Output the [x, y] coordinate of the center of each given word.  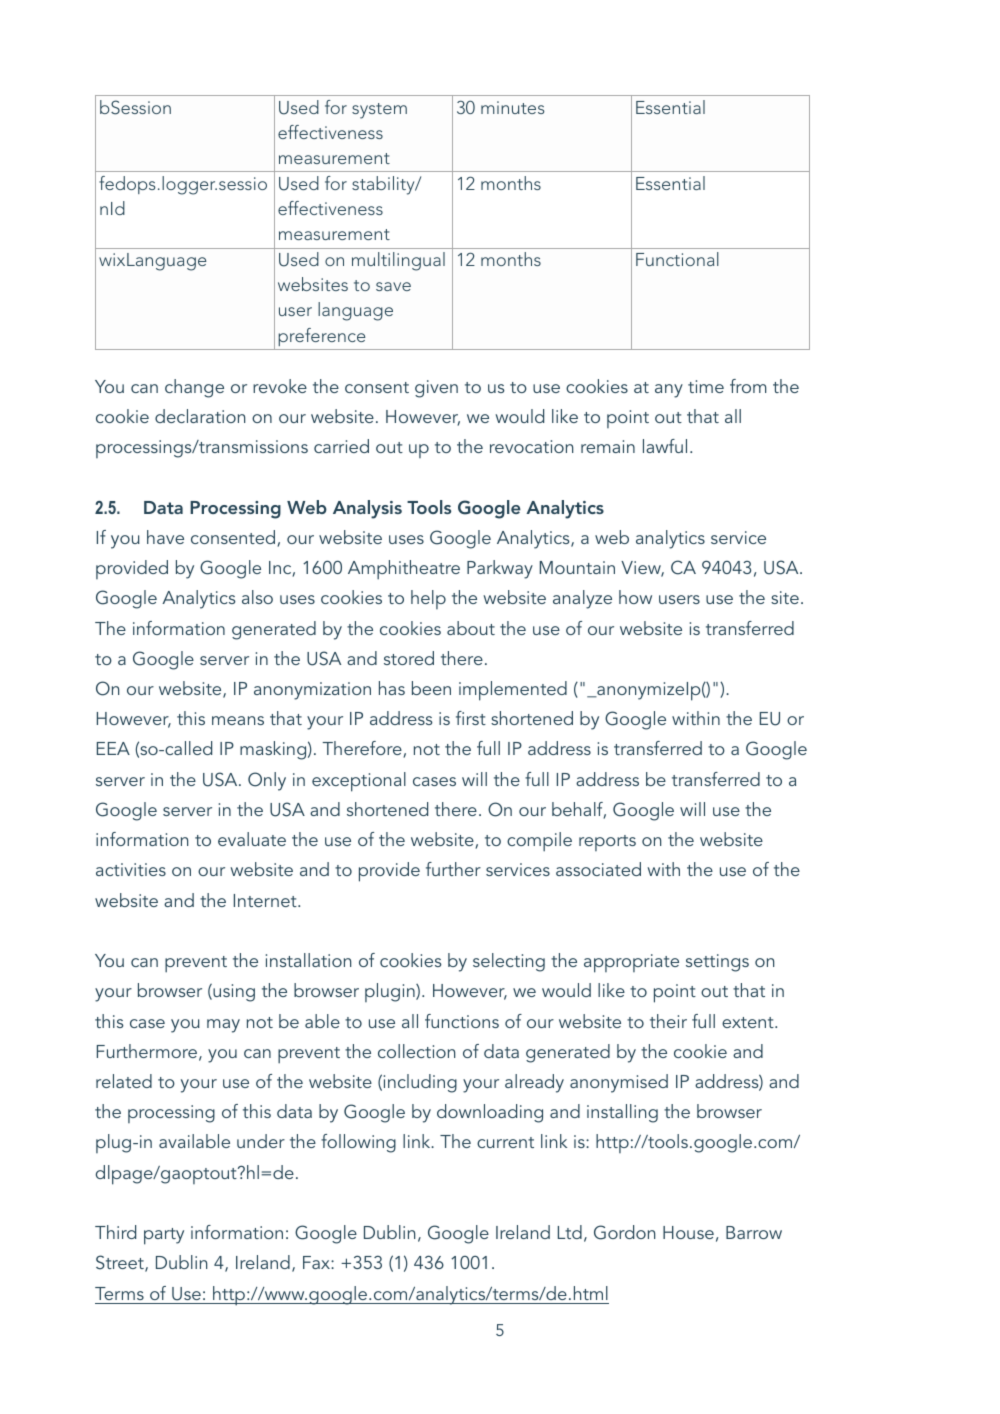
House [688, 1232]
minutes [513, 107]
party [164, 1236]
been [431, 688]
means [238, 720]
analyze [582, 599]
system [379, 111]
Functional [677, 259]
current [505, 1142]
